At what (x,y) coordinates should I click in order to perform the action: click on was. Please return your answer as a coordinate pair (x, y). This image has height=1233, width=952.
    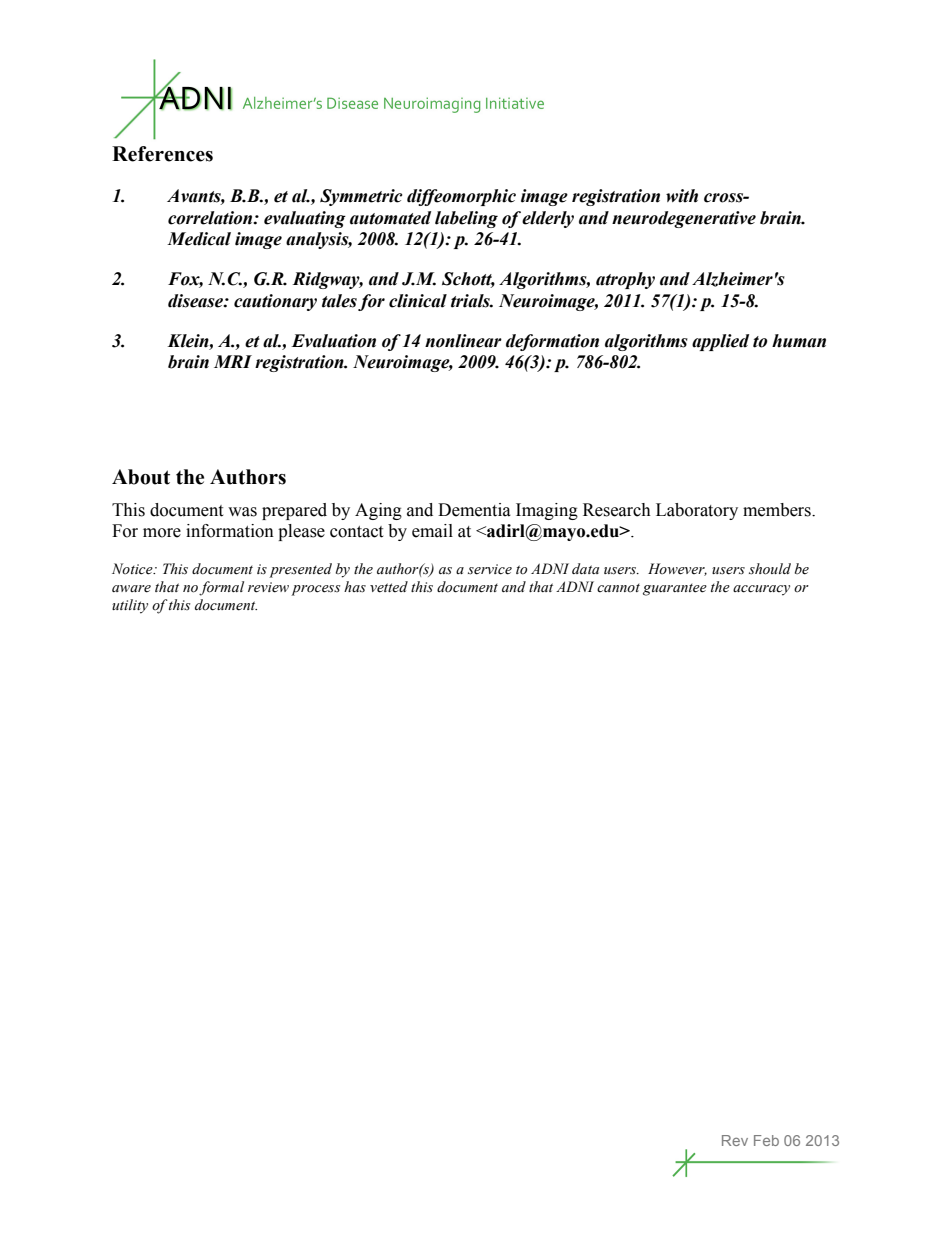
    Looking at the image, I should click on (242, 512).
